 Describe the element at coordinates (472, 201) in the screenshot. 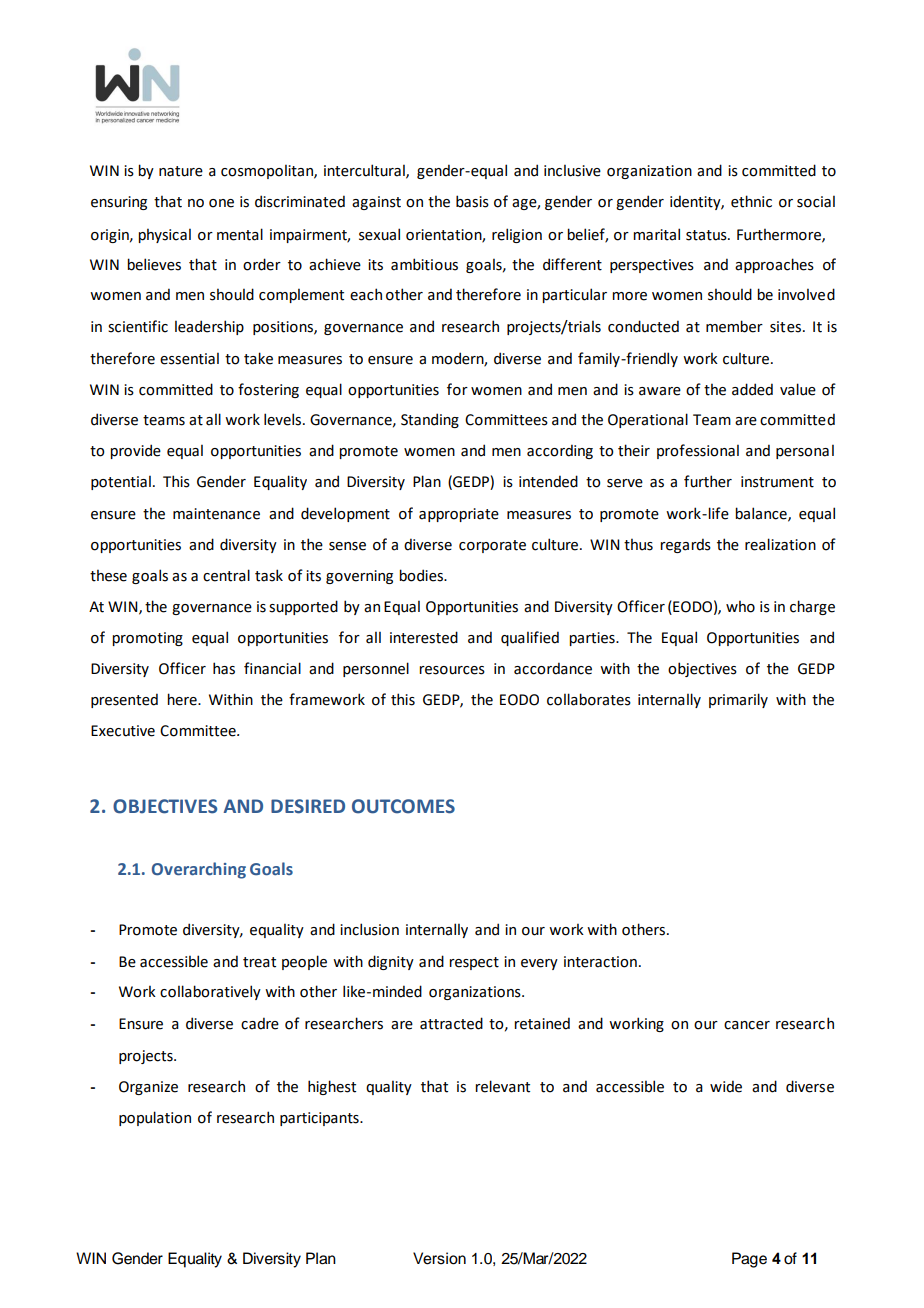

I see `basis` at that location.
